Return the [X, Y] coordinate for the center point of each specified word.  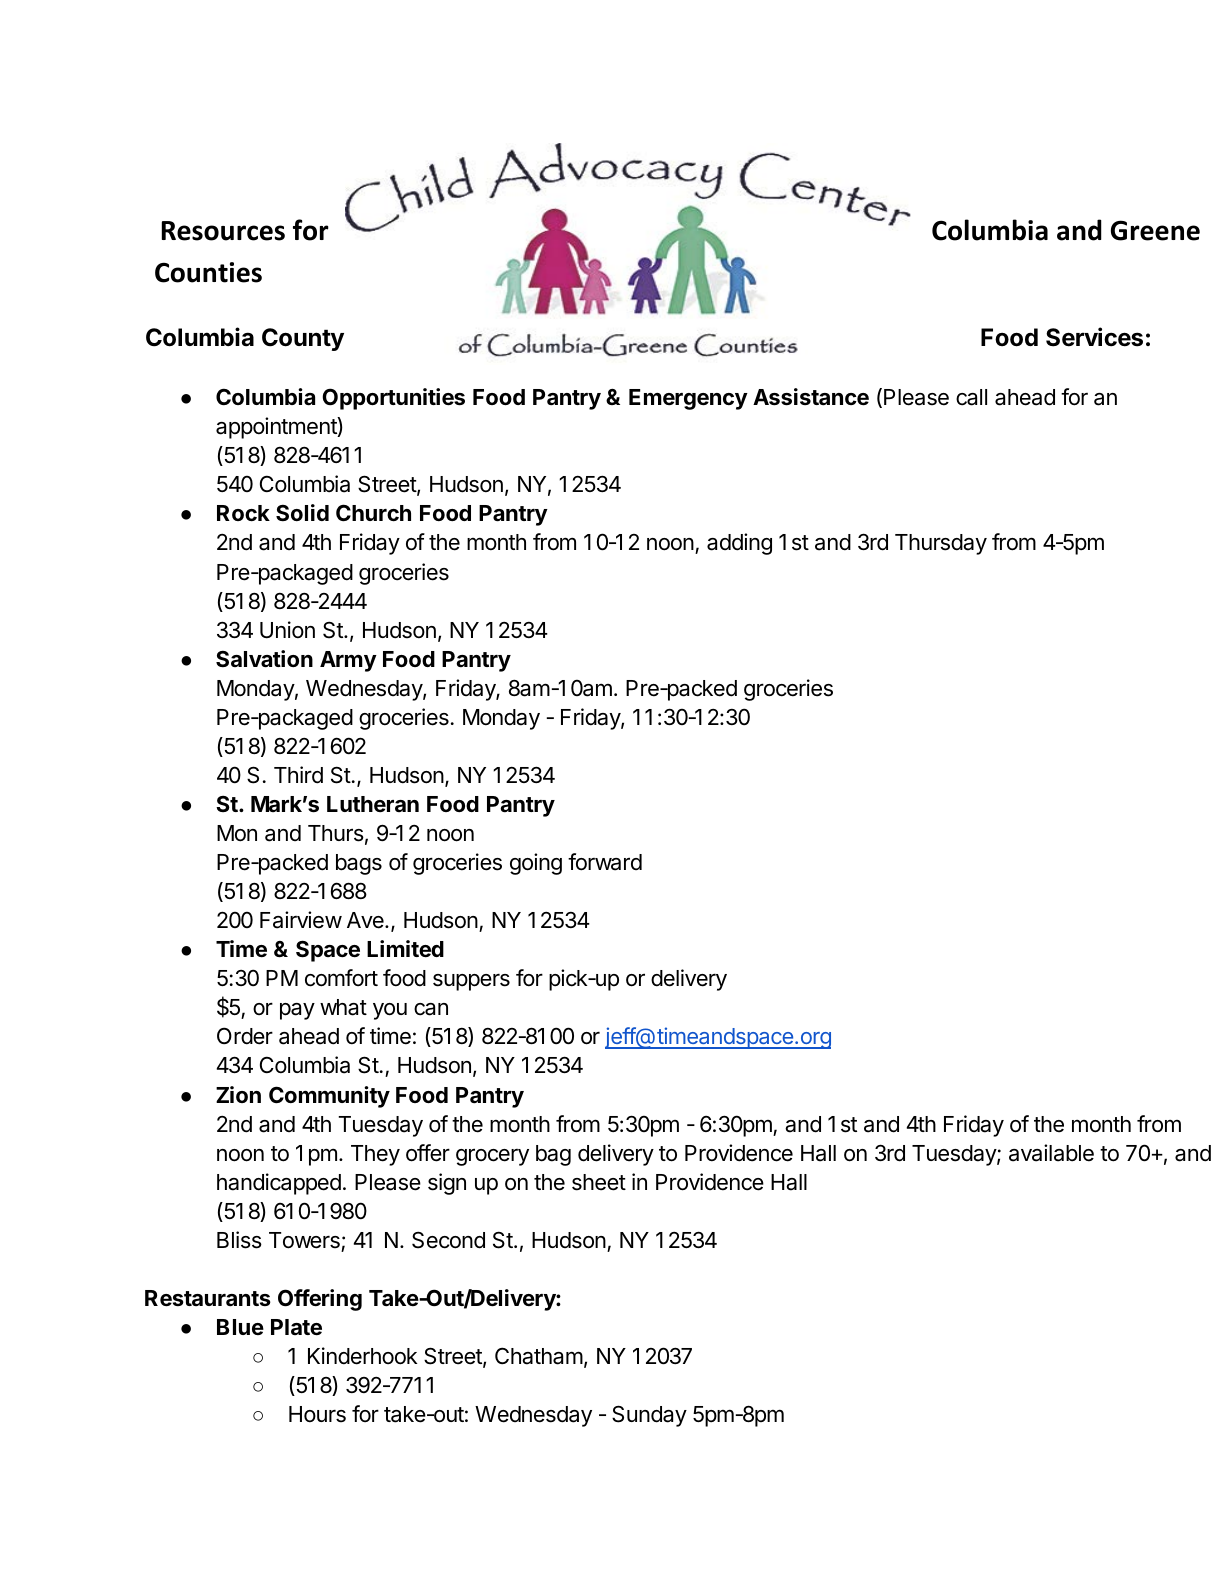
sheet [599, 1182]
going [536, 864]
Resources [223, 231]
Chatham [539, 1356]
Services [1094, 337]
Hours [317, 1414]
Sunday [649, 1416]
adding [739, 544]
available [1051, 1153]
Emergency [688, 399]
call [971, 397]
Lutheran [373, 804]
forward [605, 862]
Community [329, 1097]
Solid [302, 512]
